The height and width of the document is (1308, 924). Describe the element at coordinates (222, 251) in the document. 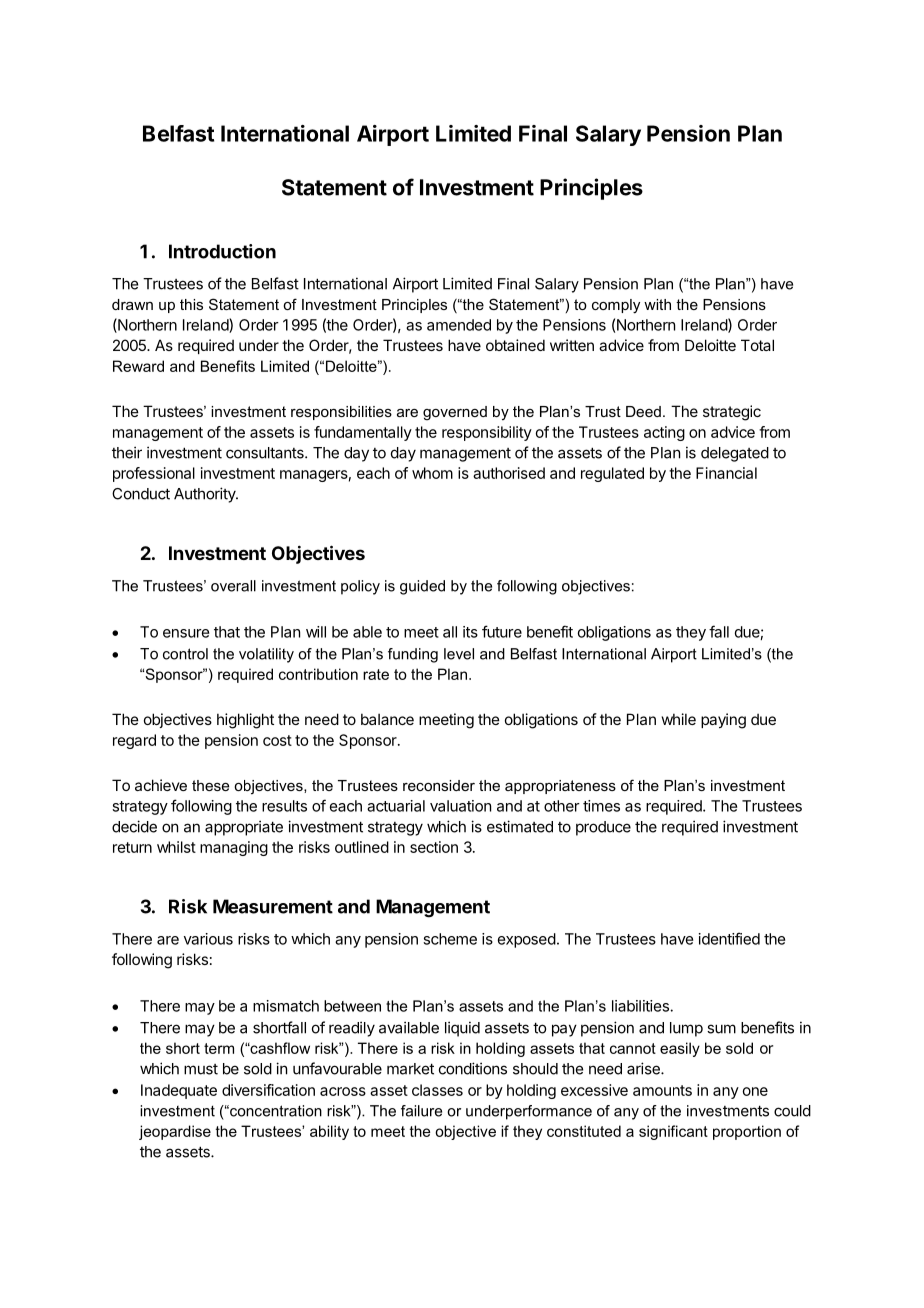

I see `Introduction` at that location.
